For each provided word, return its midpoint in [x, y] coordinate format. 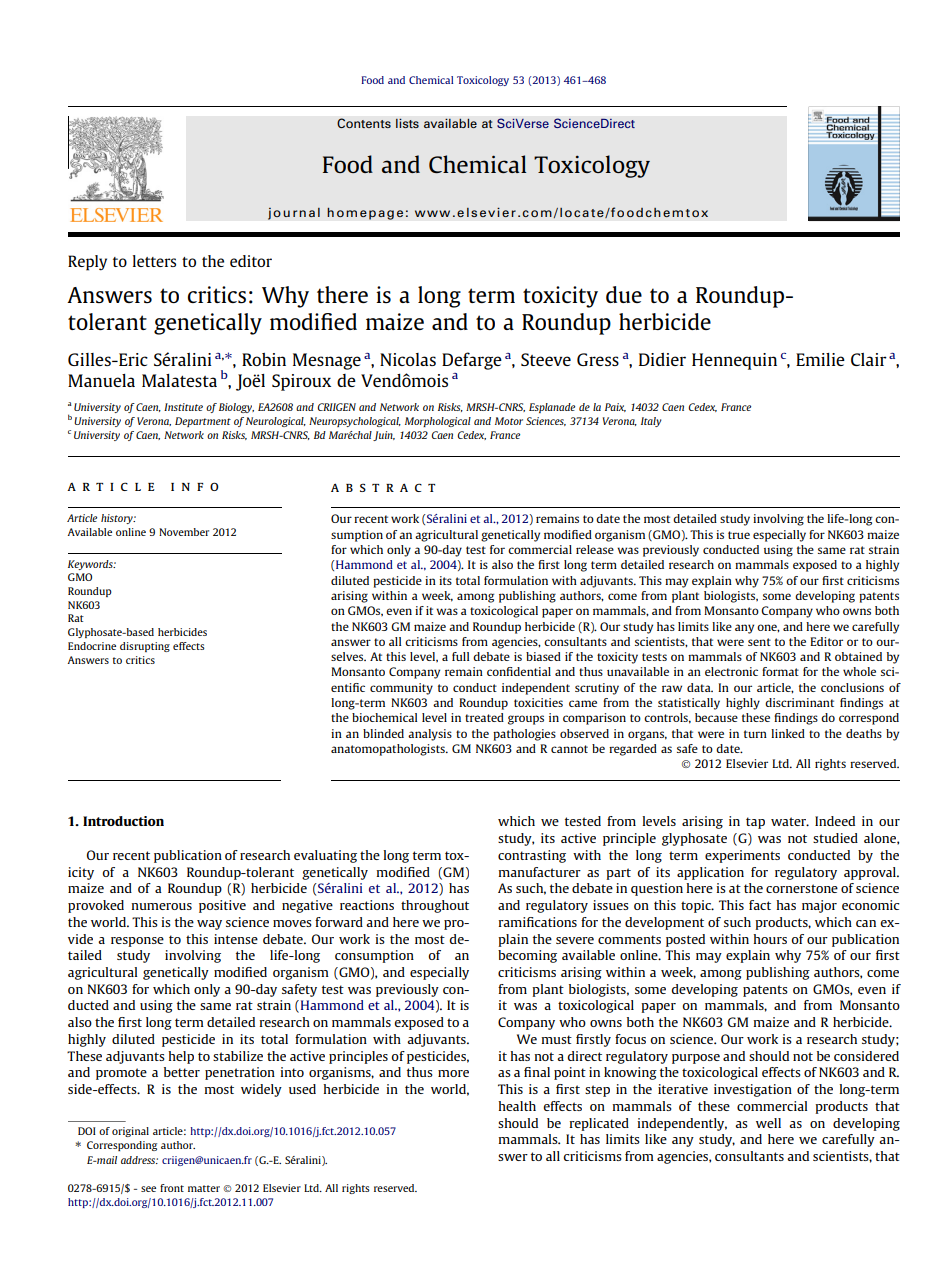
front [172, 1188]
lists [407, 123]
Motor [509, 421]
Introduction [123, 821]
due [624, 294]
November [184, 532]
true [739, 535]
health [517, 1106]
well [768, 1123]
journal [294, 213]
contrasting [532, 856]
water [790, 821]
